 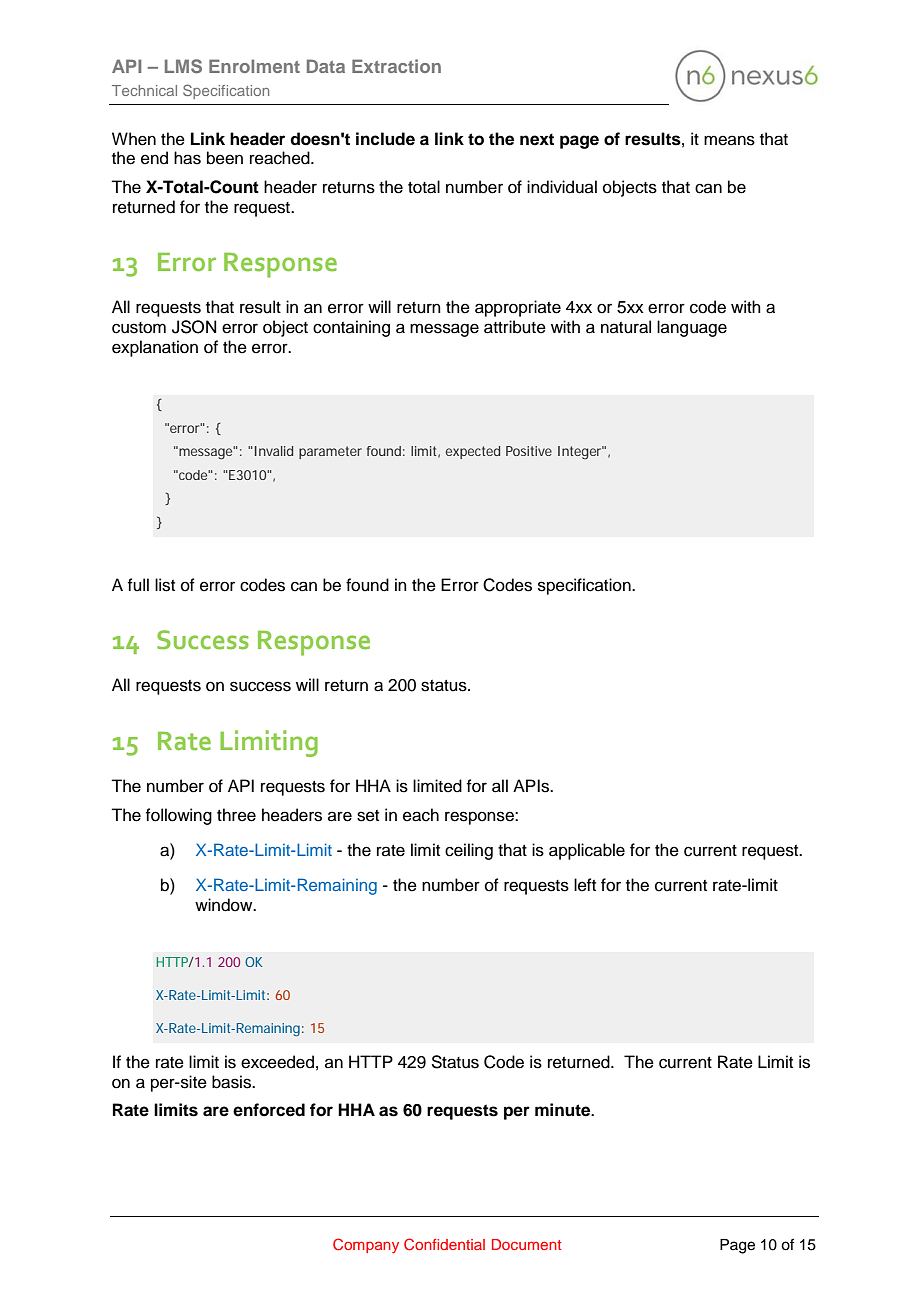 I want to click on means, so click(x=729, y=140).
